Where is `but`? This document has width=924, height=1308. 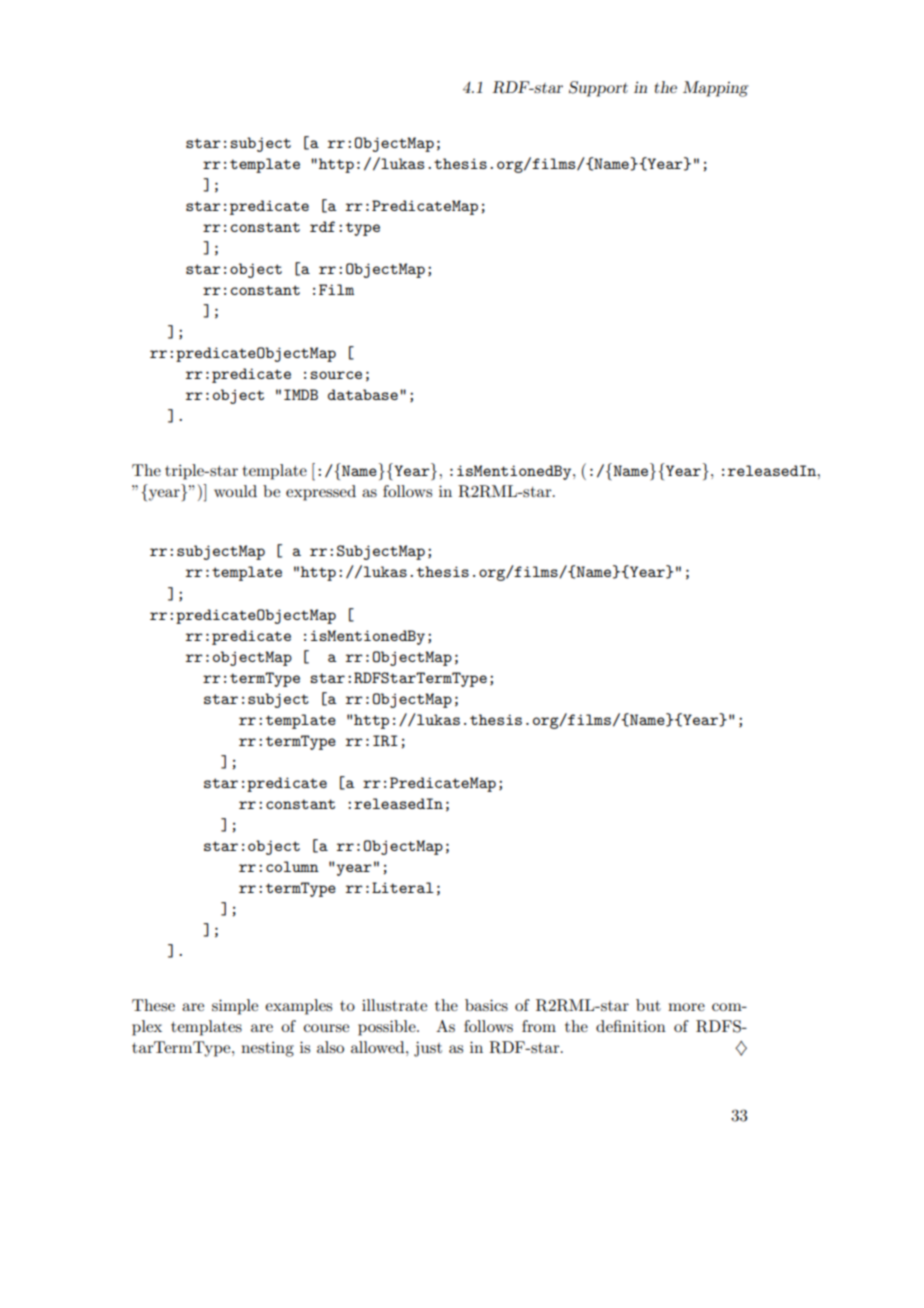 but is located at coordinates (648, 1005).
